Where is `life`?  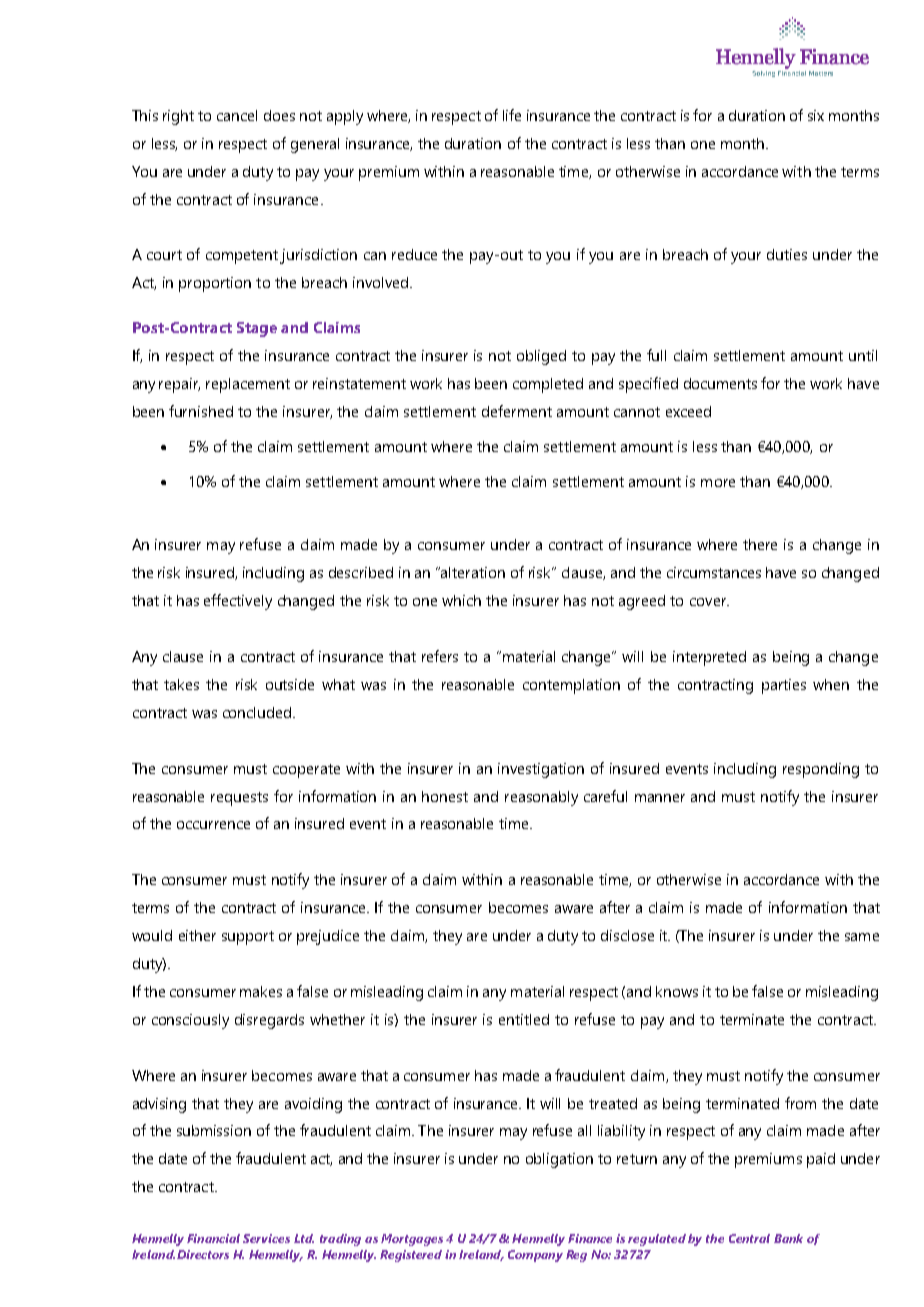
life is located at coordinates (512, 115).
